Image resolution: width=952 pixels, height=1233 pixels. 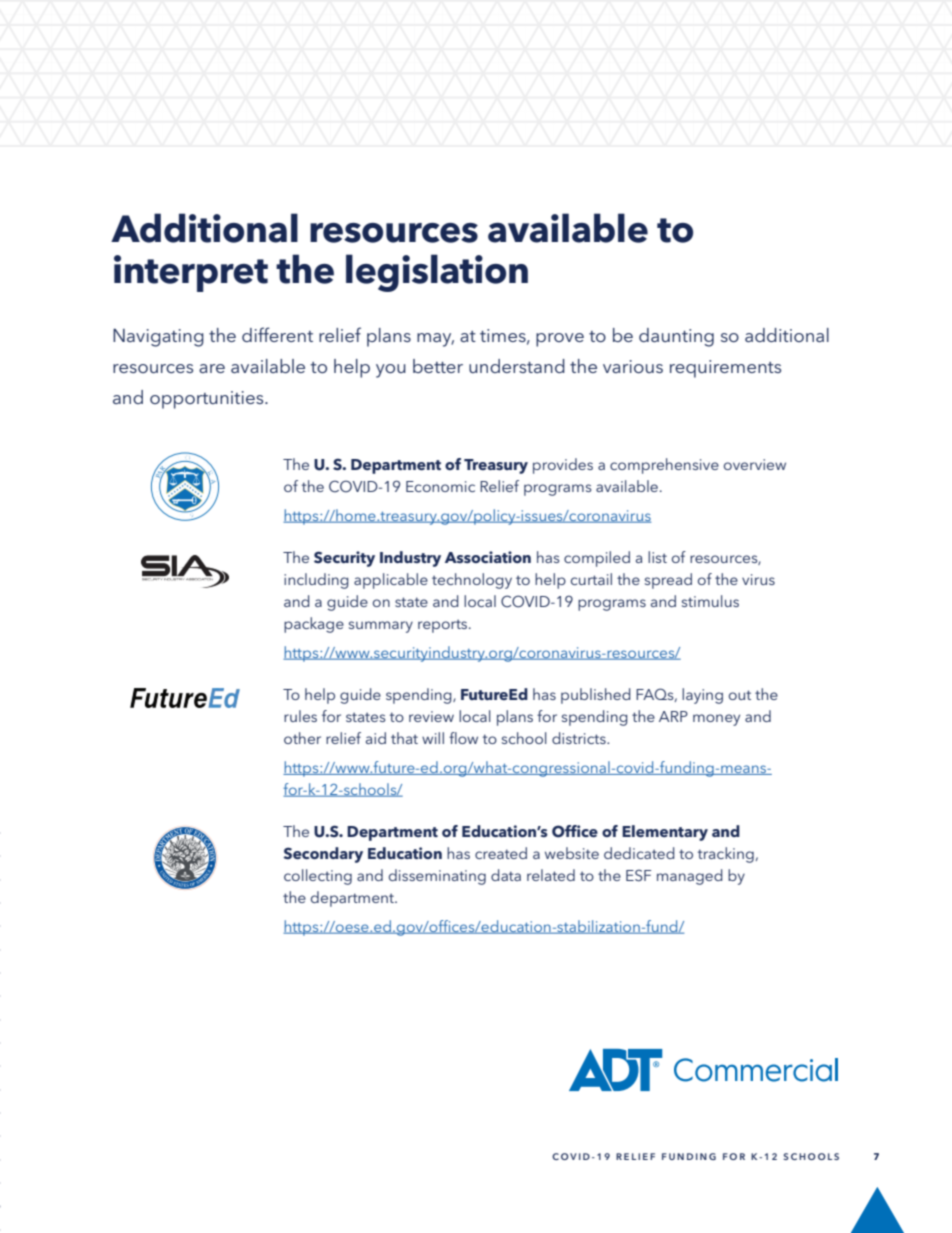 I want to click on Secondary, so click(x=323, y=855).
